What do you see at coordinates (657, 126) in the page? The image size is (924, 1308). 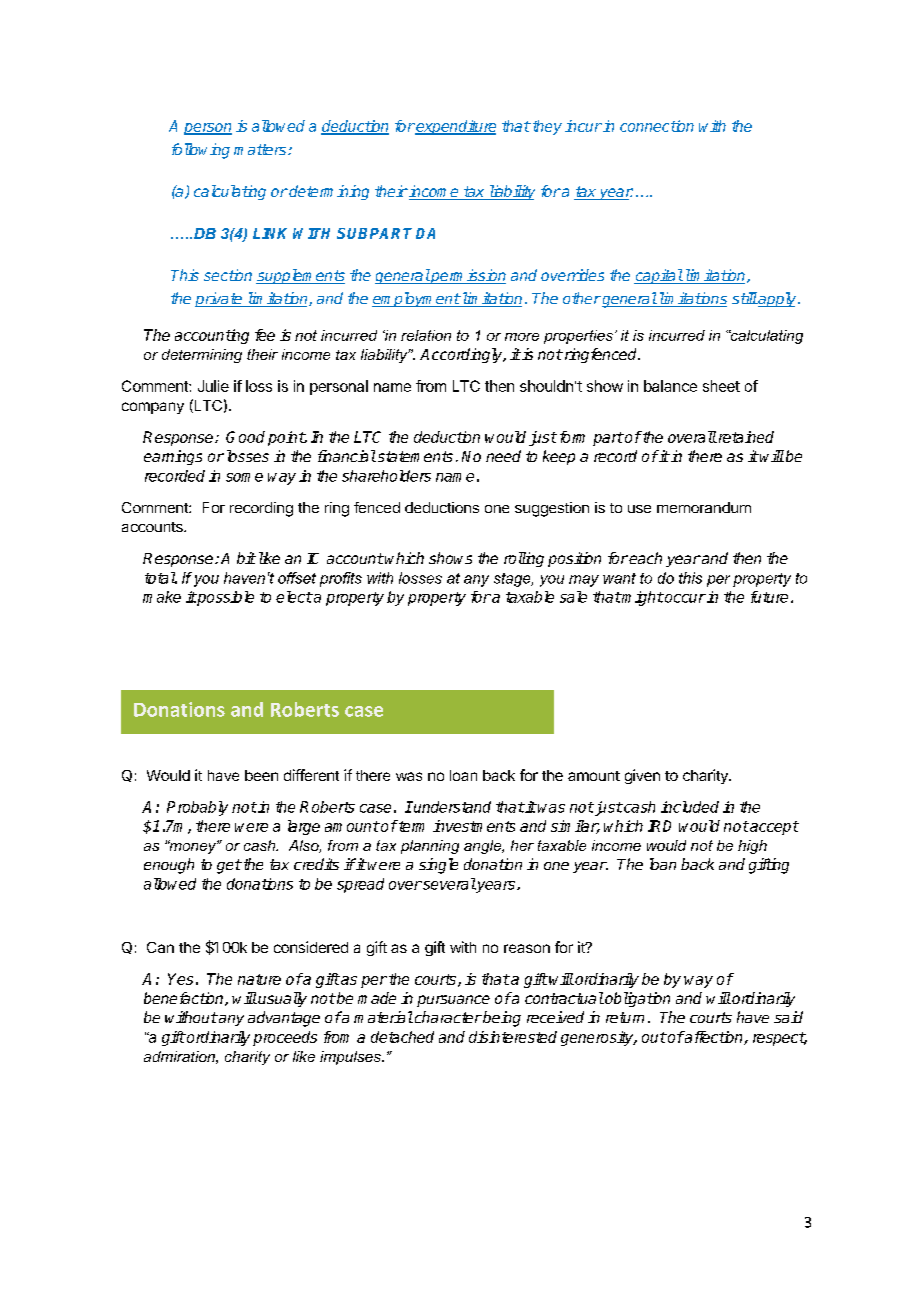 I see `connection` at bounding box center [657, 126].
